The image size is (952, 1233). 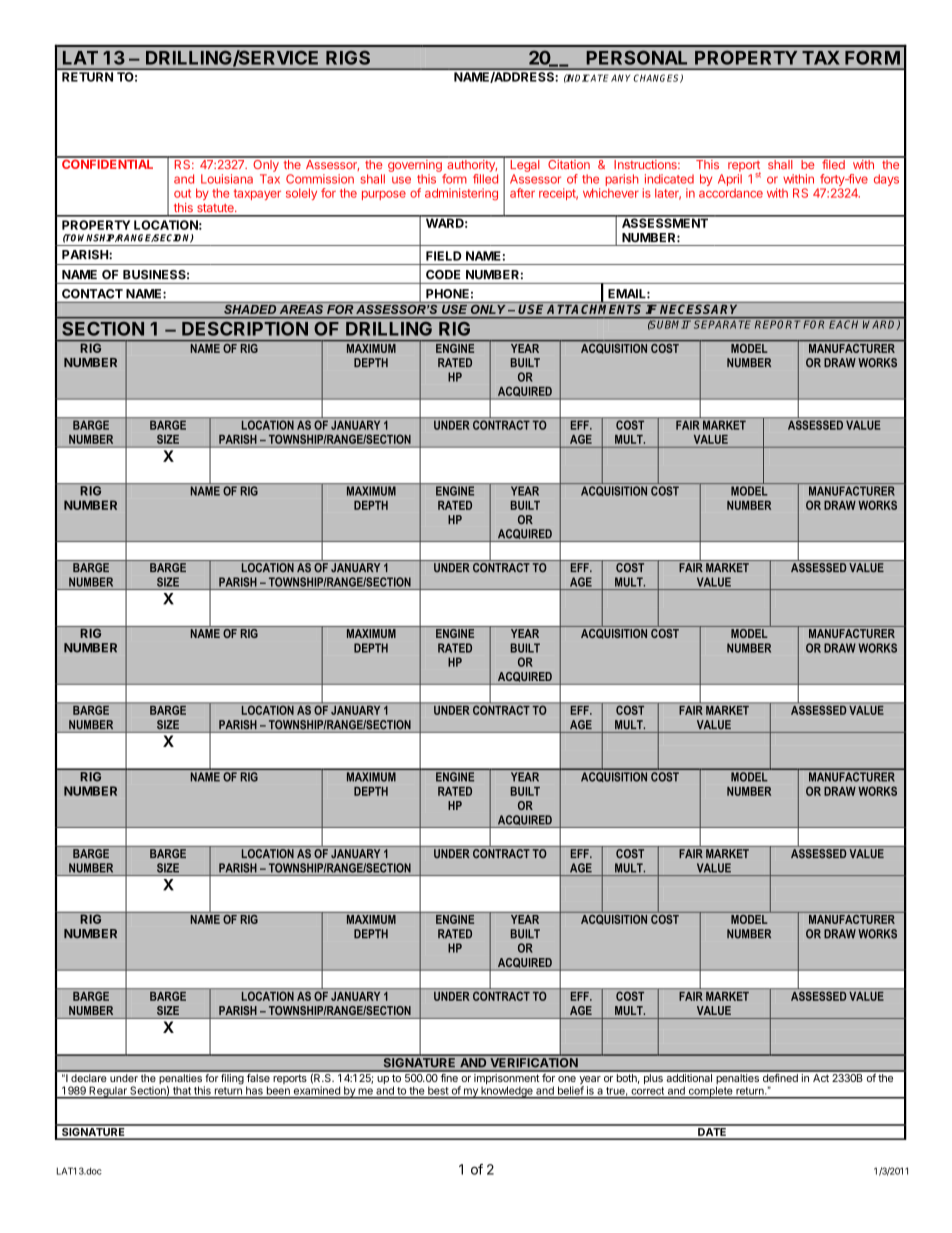 I want to click on CONTACT, so click(x=92, y=294).
